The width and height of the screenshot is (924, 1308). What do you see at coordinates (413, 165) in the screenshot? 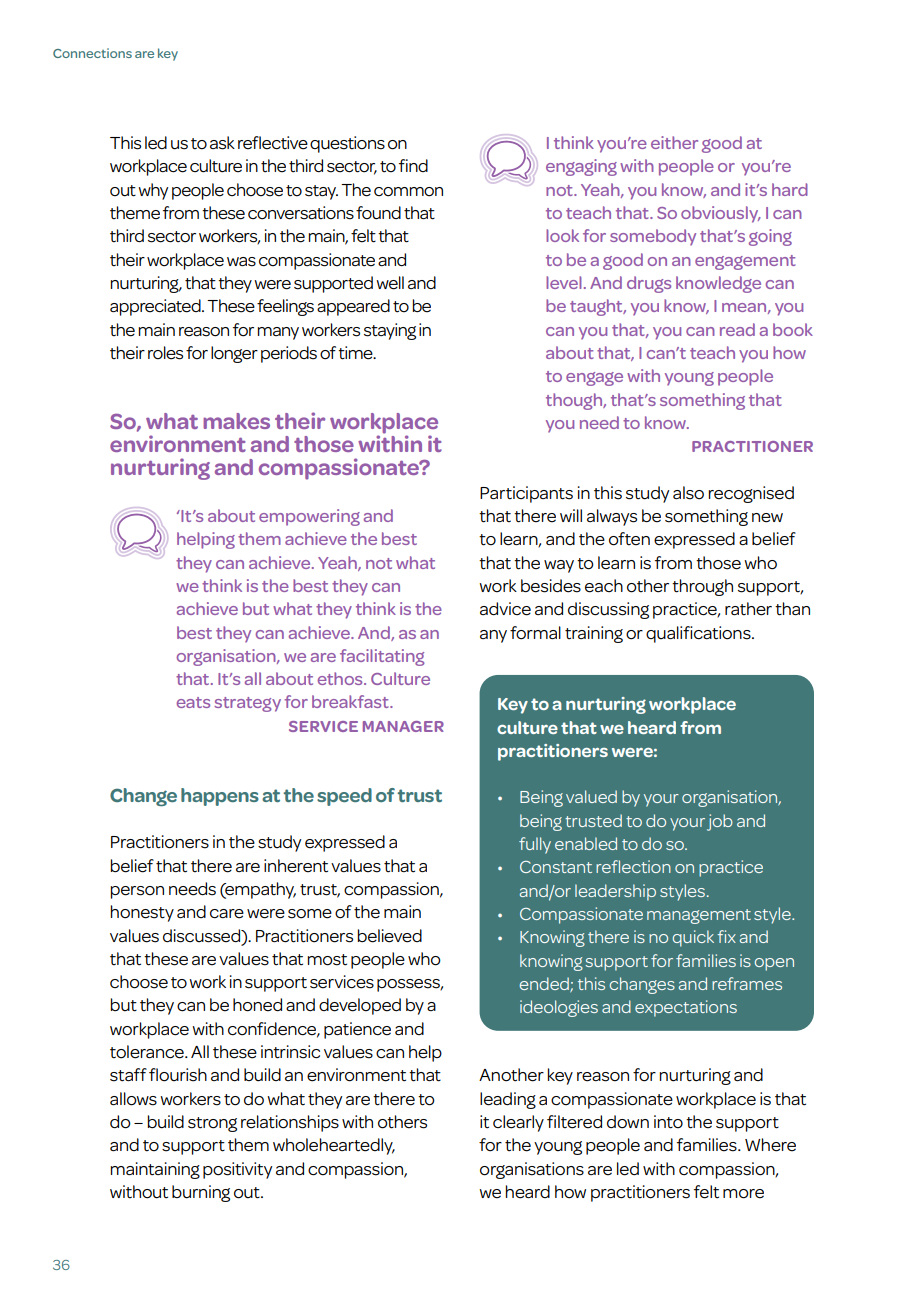
I see `find` at bounding box center [413, 165].
